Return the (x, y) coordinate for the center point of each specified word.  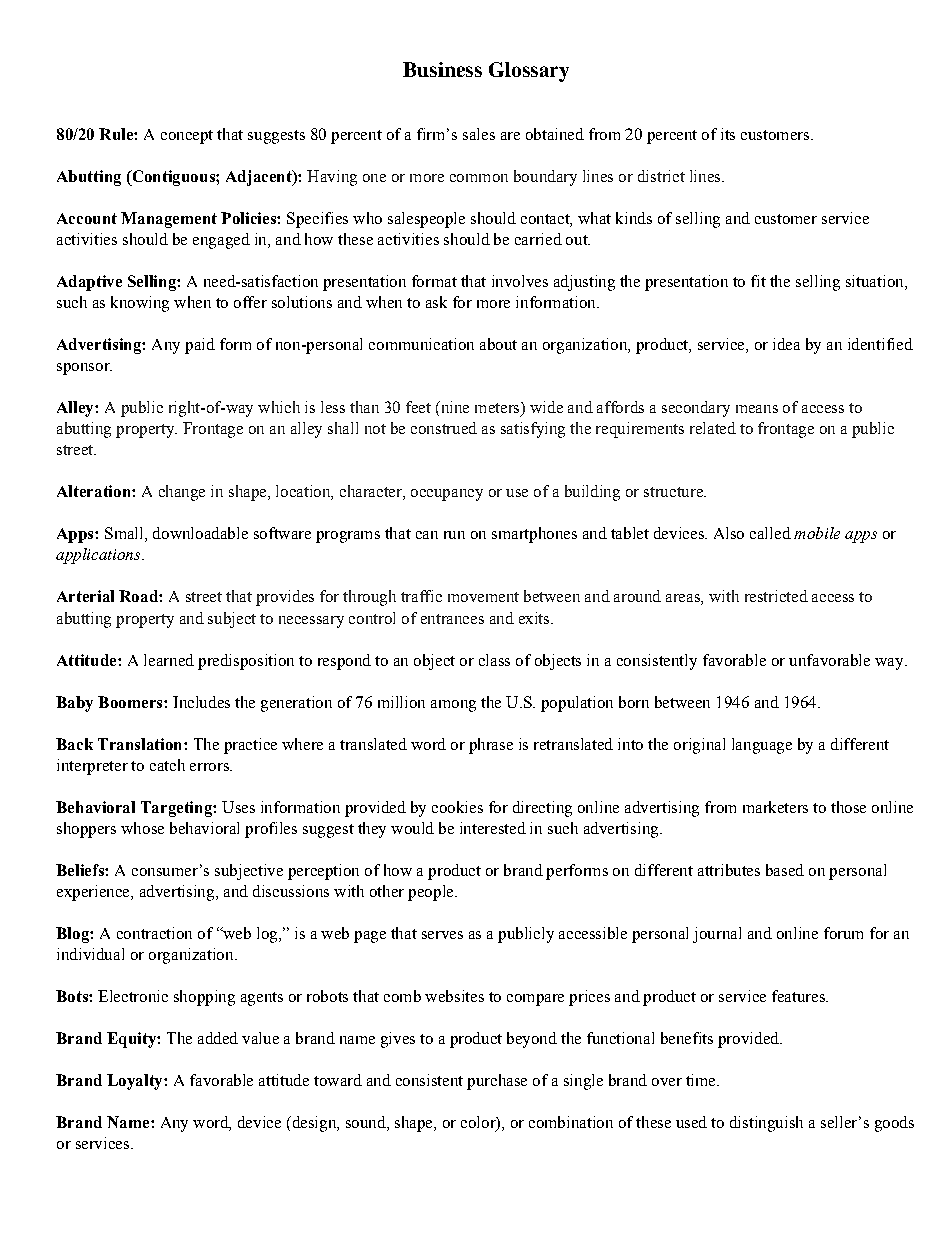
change (182, 493)
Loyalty (136, 1082)
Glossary (529, 72)
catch (167, 765)
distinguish (766, 1124)
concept (187, 137)
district (661, 176)
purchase (497, 1082)
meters (498, 409)
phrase (491, 746)
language (762, 746)
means (757, 409)
